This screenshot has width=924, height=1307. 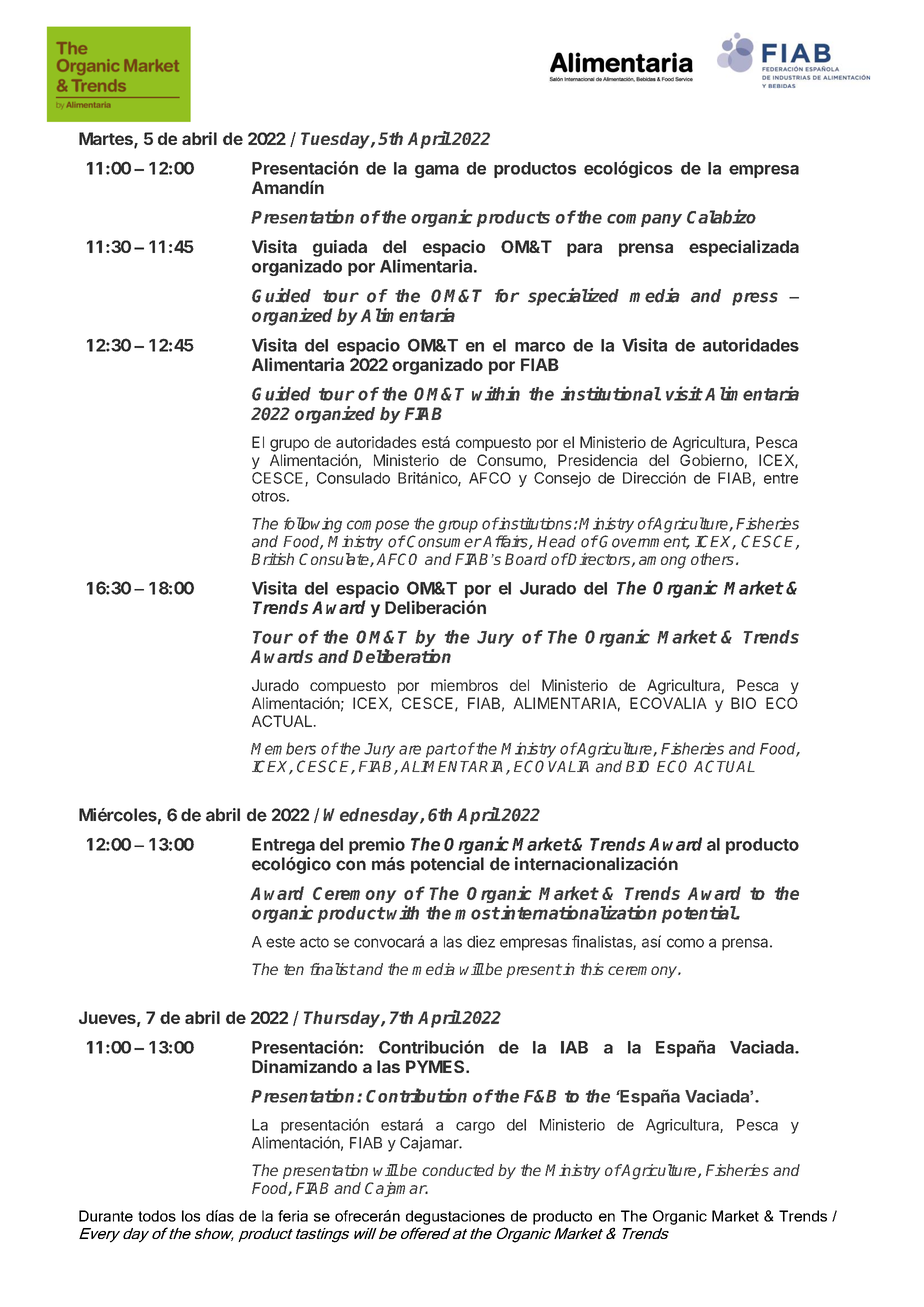 I want to click on como, so click(x=685, y=943).
